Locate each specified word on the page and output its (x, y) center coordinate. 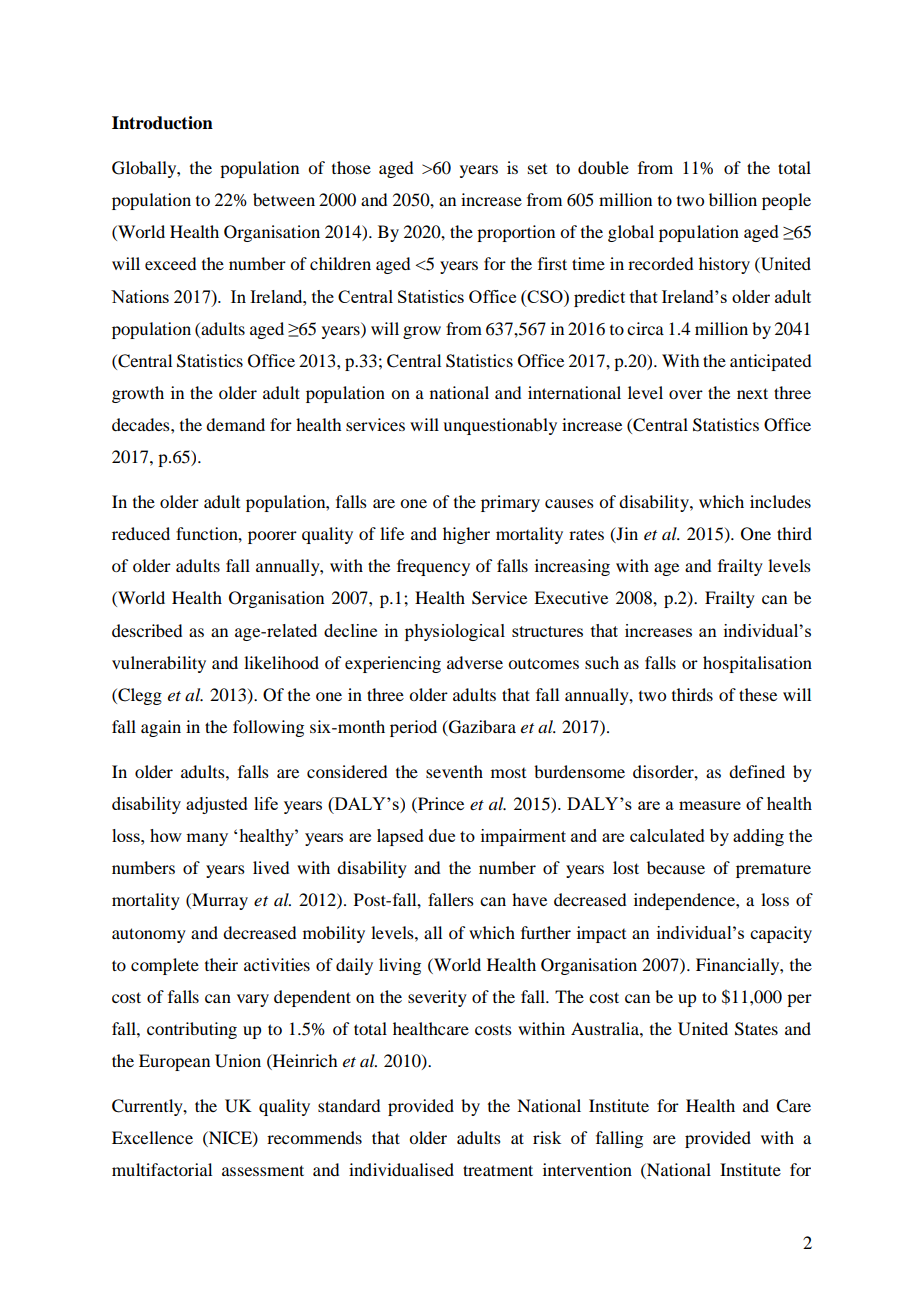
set (537, 169)
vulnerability (159, 664)
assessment (263, 1170)
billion (733, 199)
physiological (455, 632)
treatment (498, 1170)
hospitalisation (757, 664)
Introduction (162, 123)
